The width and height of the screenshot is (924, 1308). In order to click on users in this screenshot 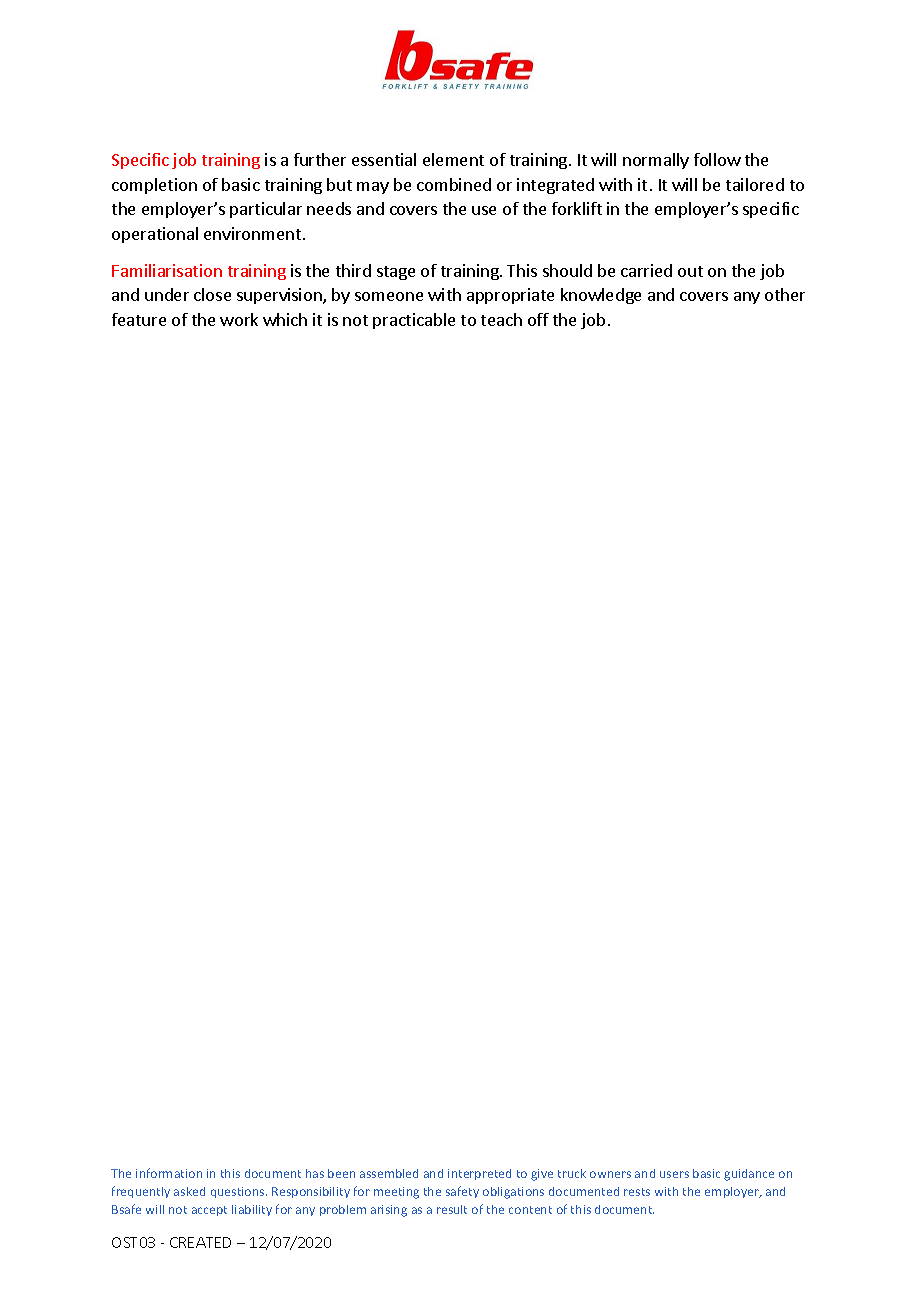, I will do `click(674, 1174)`.
